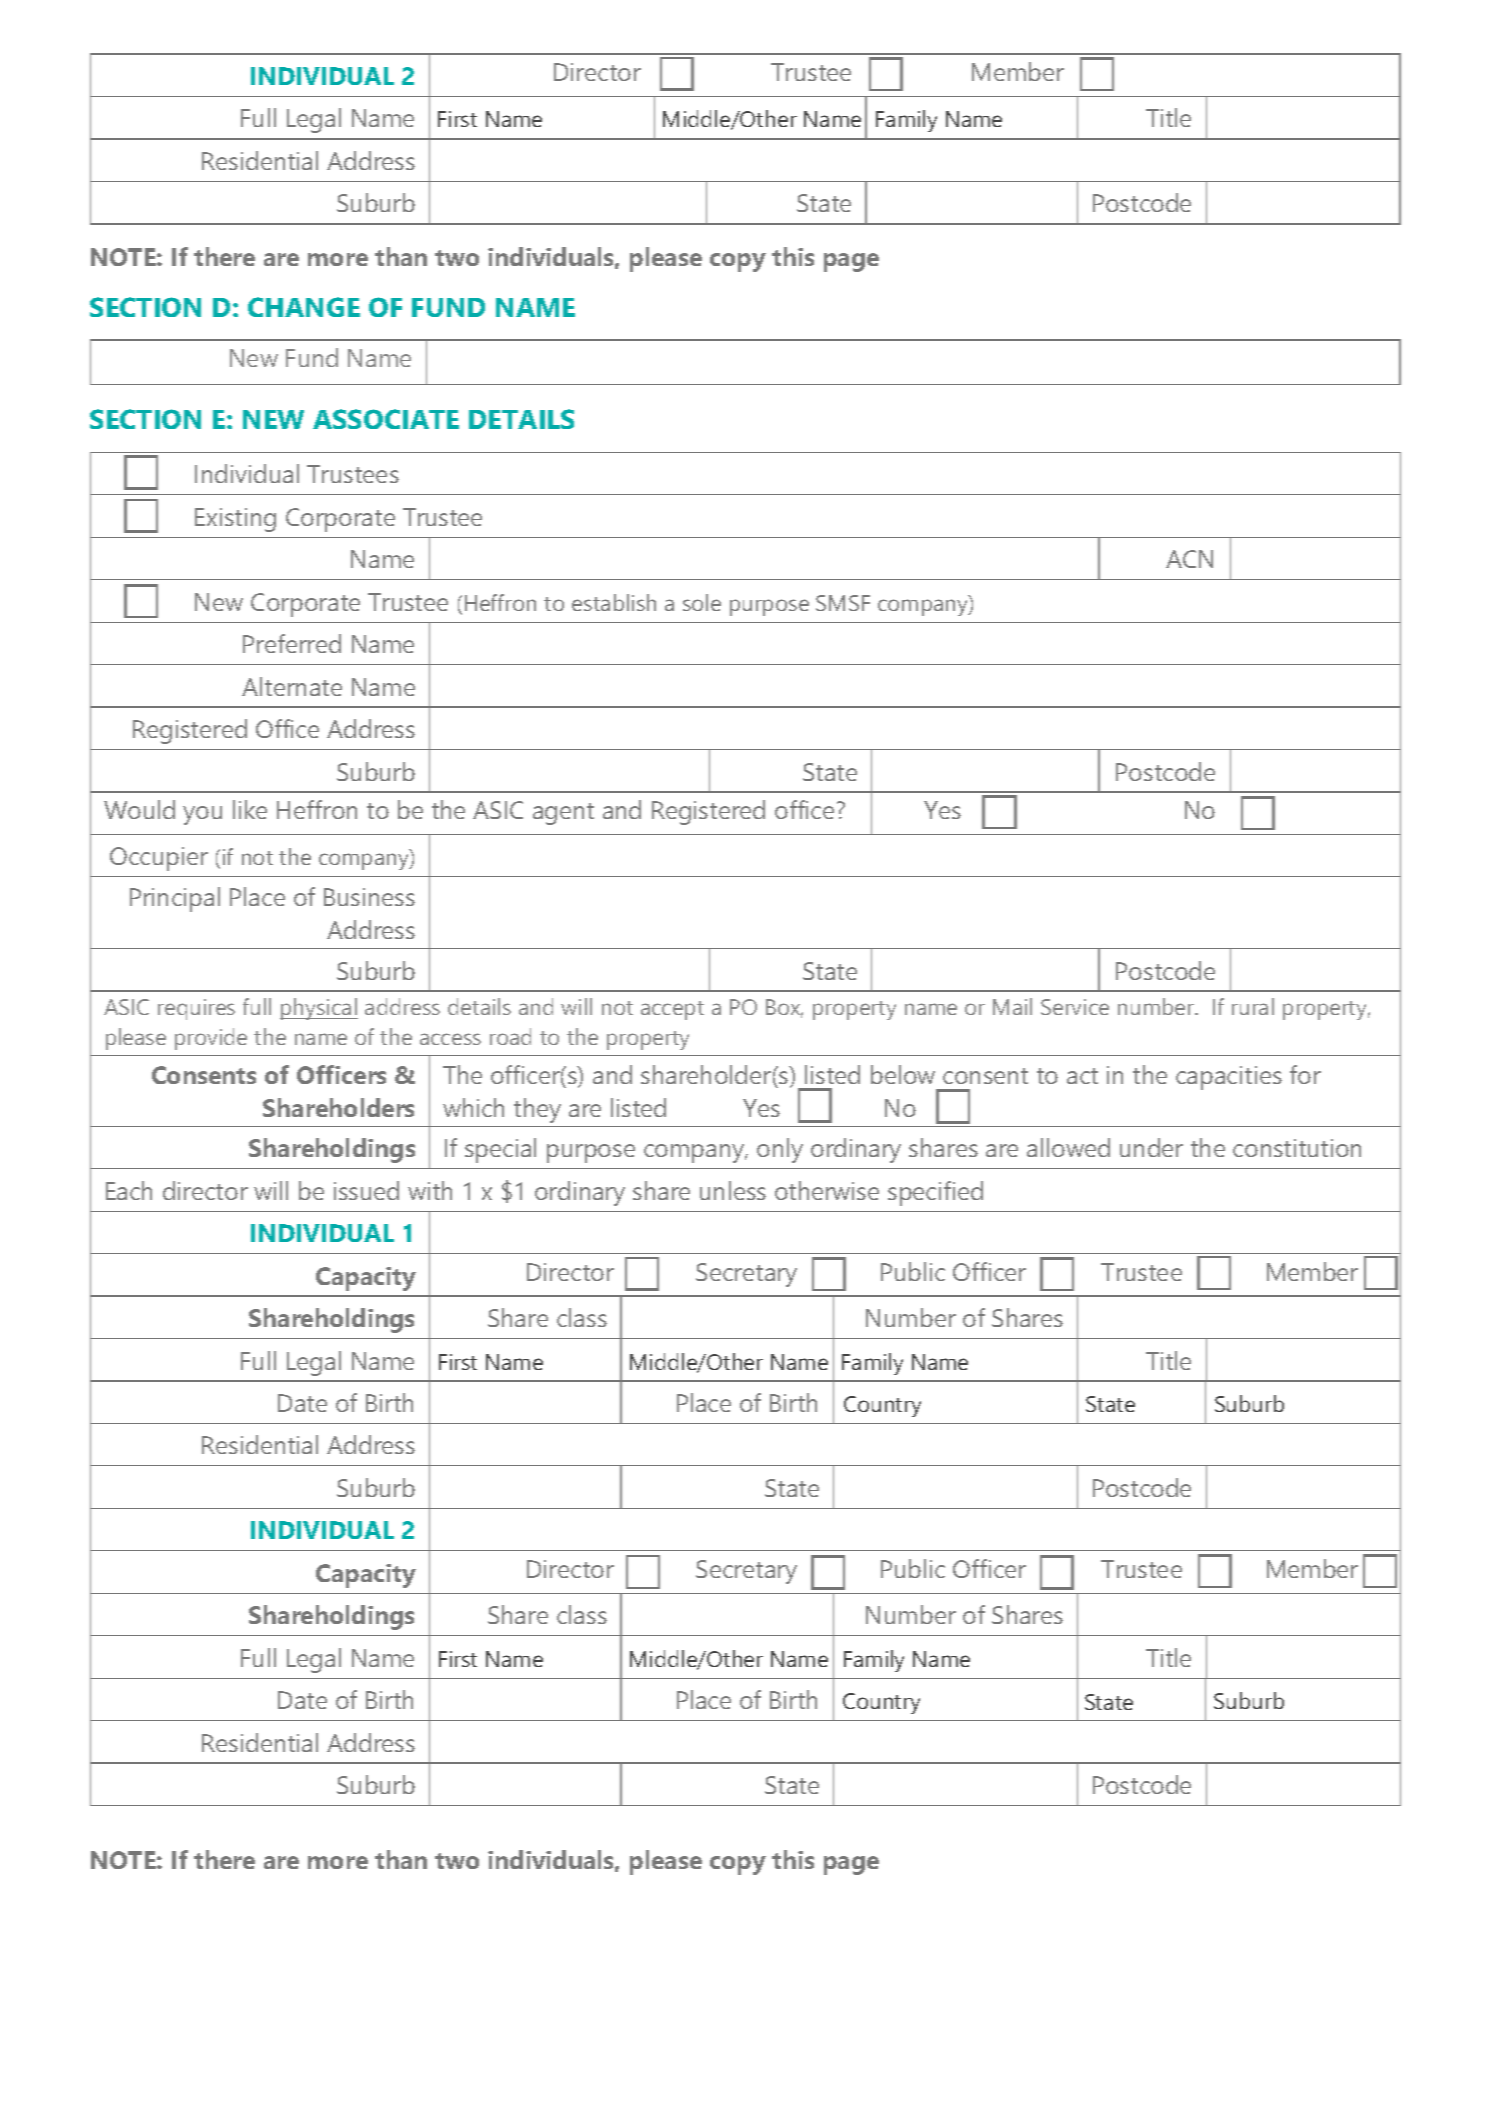 The width and height of the page is (1487, 2103). I want to click on Principal, so click(175, 899).
